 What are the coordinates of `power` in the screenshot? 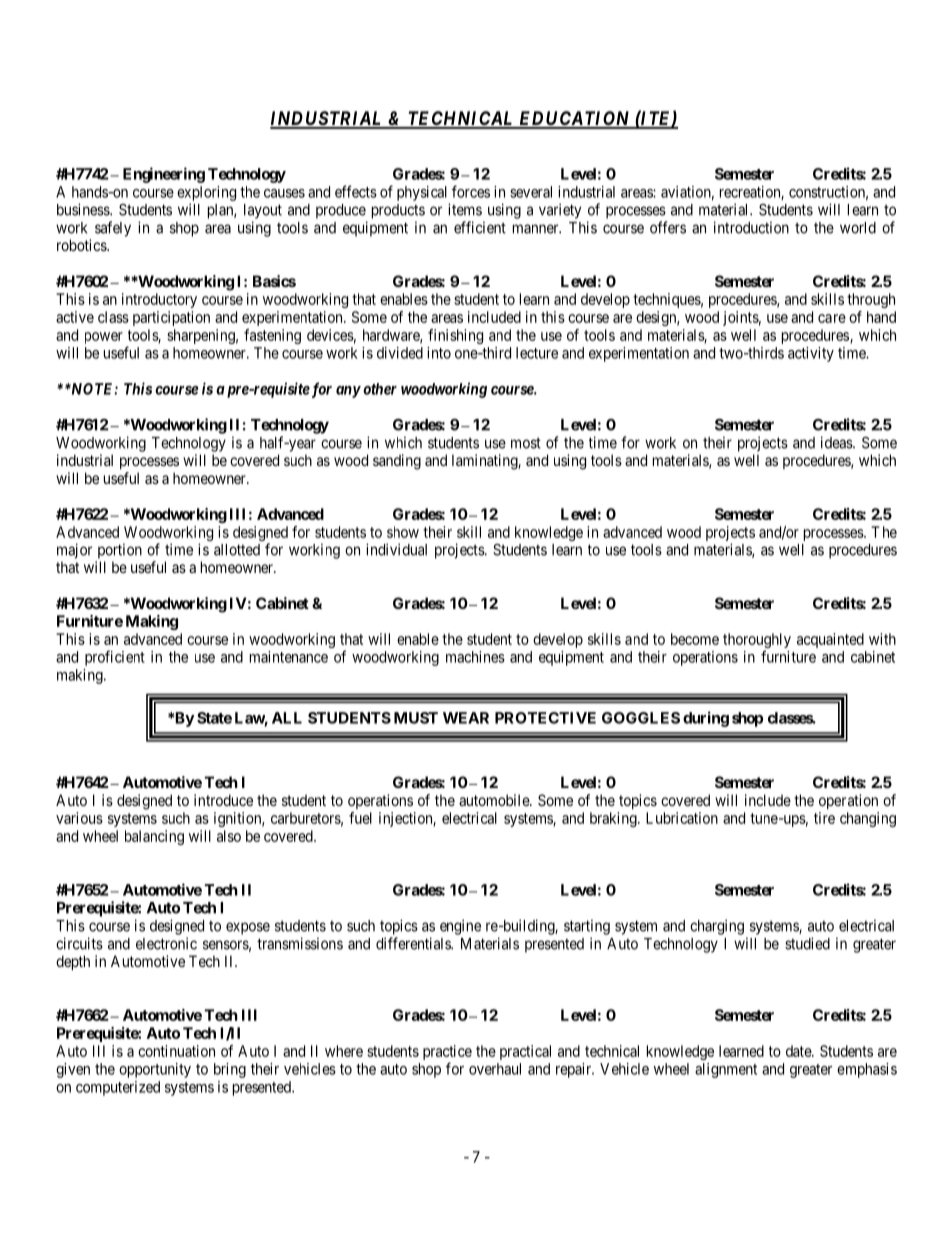 It's located at (104, 338).
